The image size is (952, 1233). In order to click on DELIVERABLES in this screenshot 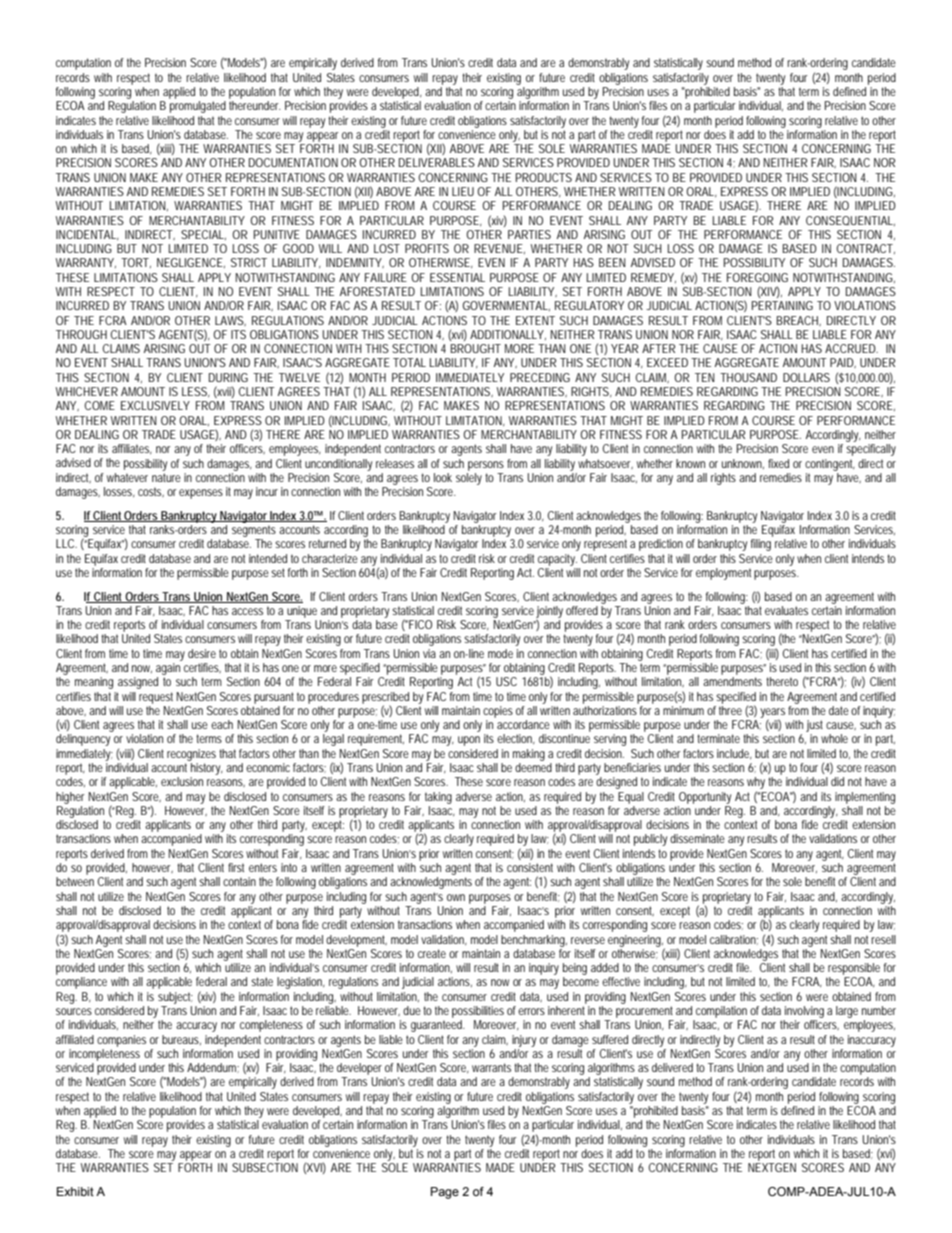, I will do `click(437, 162)`.
